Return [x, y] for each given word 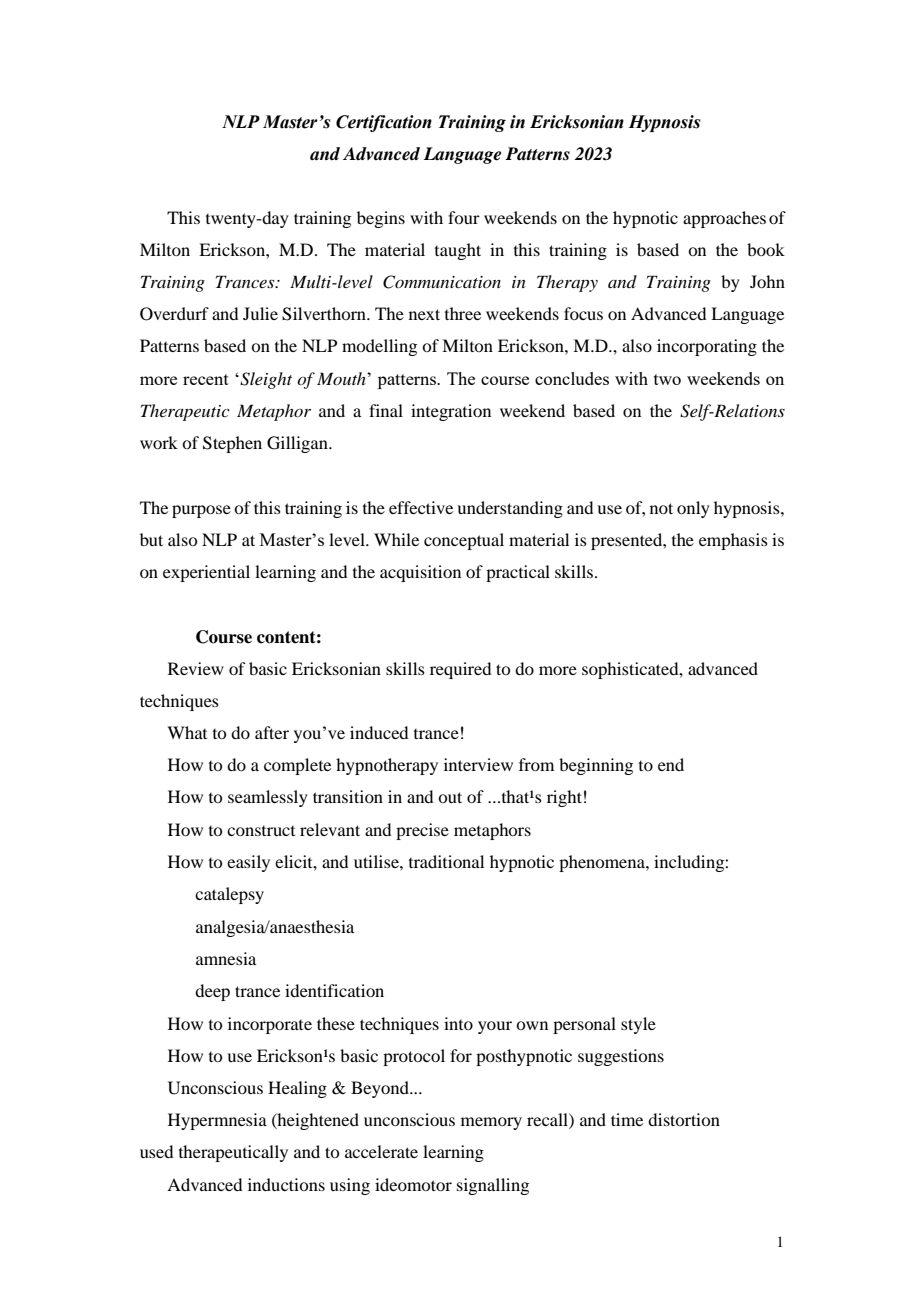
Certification [384, 123]
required [460, 670]
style [638, 1025]
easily [248, 863]
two [667, 379]
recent [206, 379]
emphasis [733, 541]
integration [451, 412]
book [766, 249]
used [156, 1151]
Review [196, 668]
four [464, 217]
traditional [446, 861]
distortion [684, 1119]
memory [491, 1123]
